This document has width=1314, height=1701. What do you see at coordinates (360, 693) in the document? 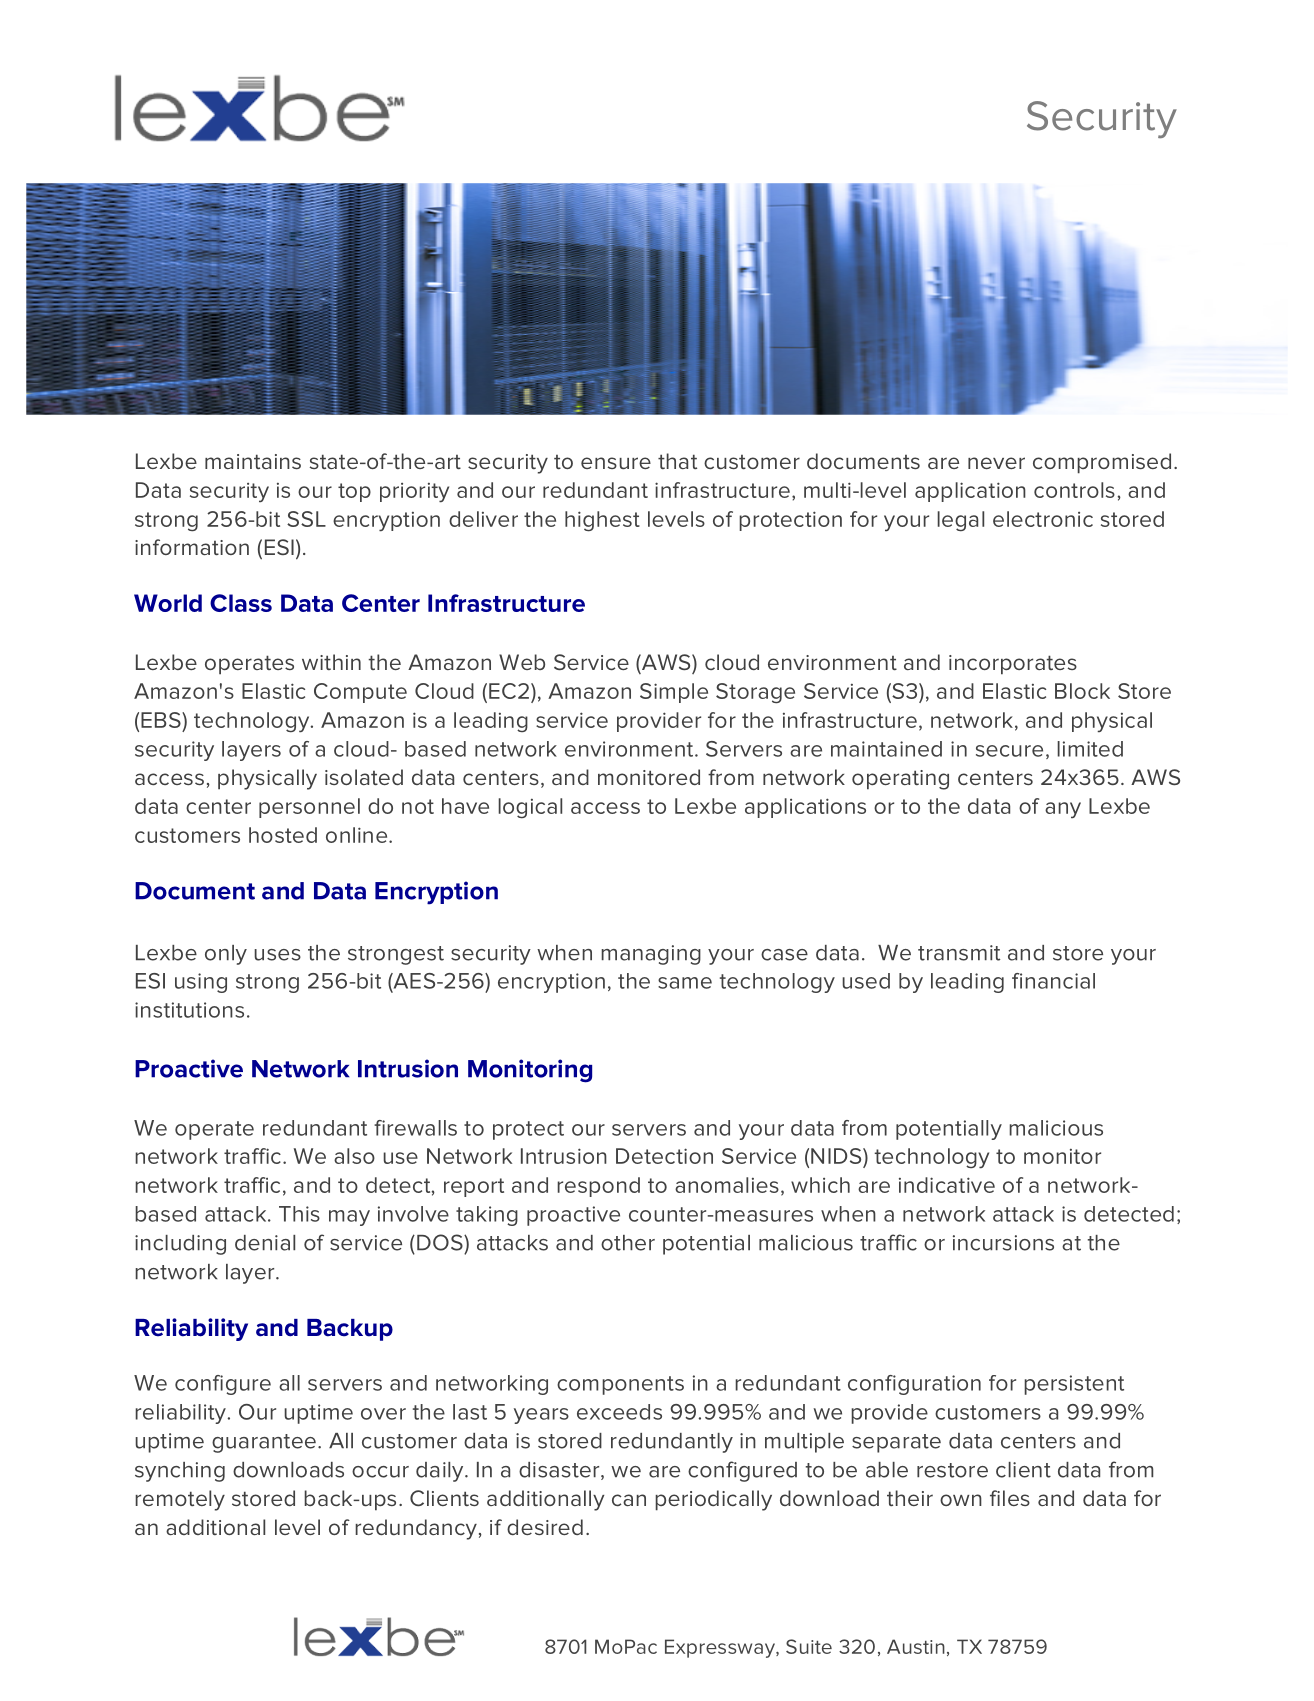
I see `Compute` at bounding box center [360, 693].
